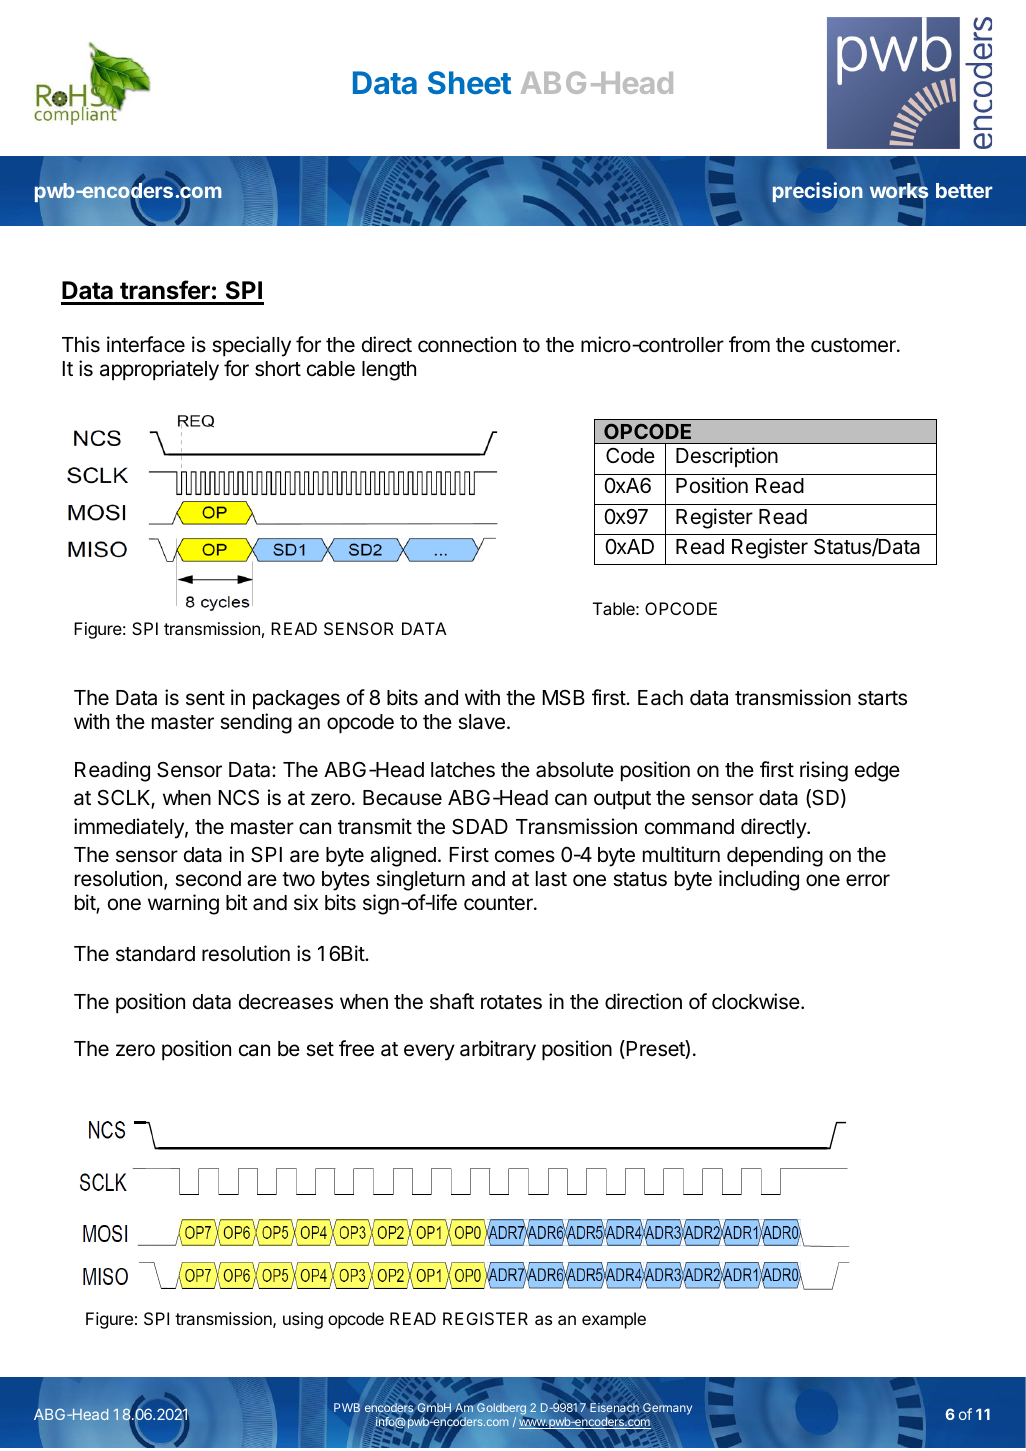  Describe the element at coordinates (667, 1409) in the image. I see `Germany` at that location.
